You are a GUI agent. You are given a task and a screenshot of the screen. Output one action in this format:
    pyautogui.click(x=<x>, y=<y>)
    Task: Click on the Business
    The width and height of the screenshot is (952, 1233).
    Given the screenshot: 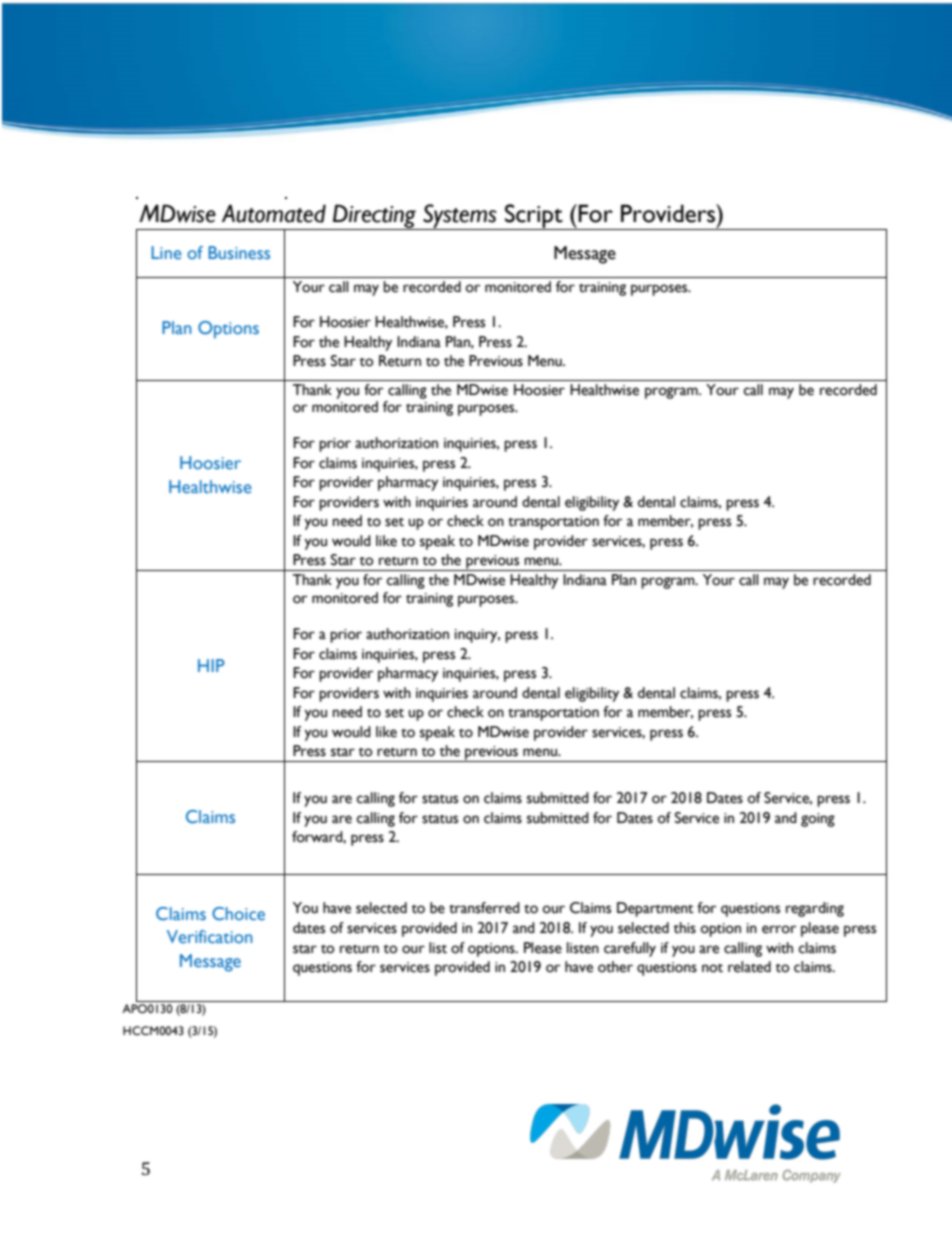 What is the action you would take?
    pyautogui.click(x=239, y=252)
